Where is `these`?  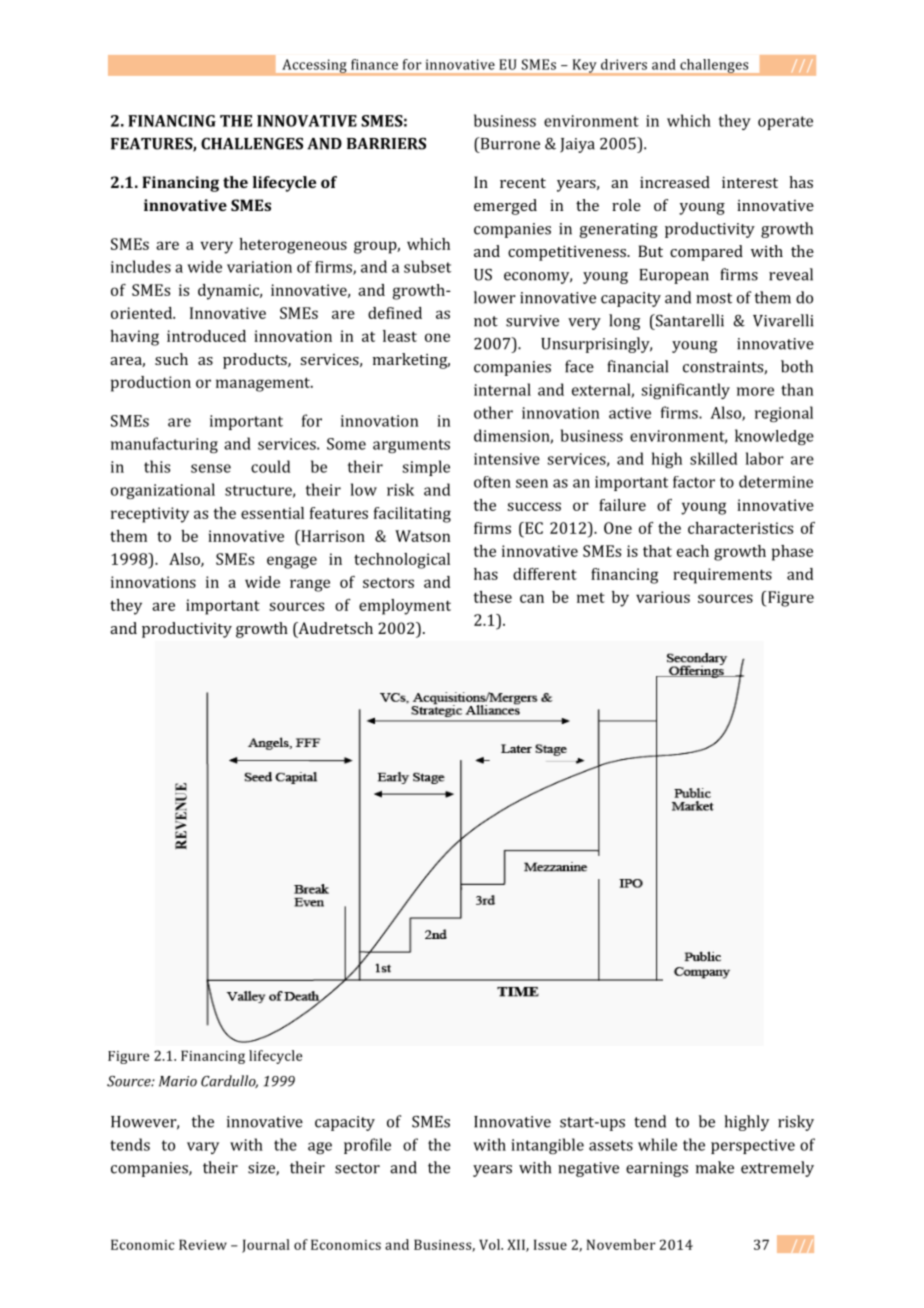 these is located at coordinates (492, 597).
